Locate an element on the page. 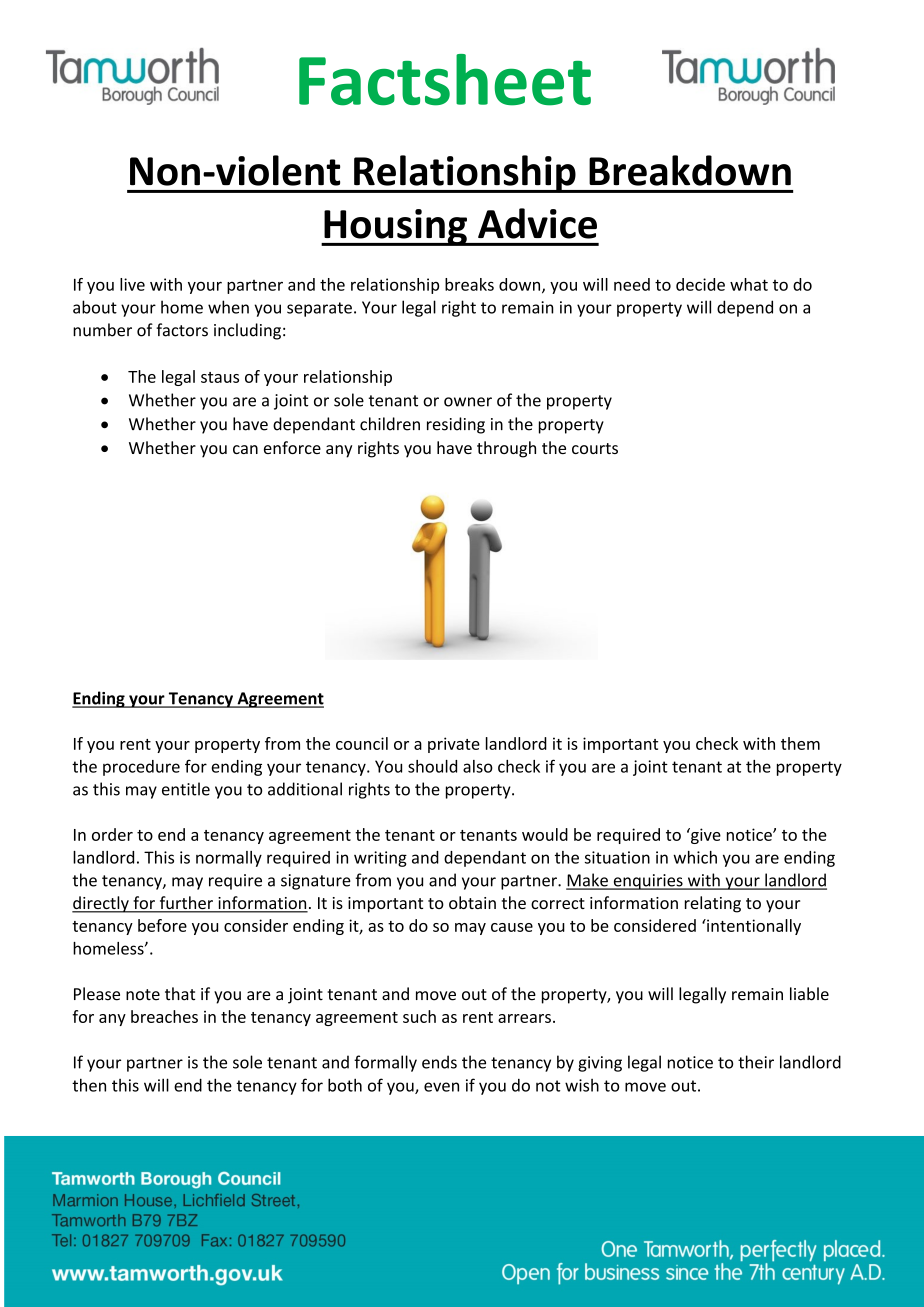 This page has width=924, height=1307. which is located at coordinates (695, 857).
